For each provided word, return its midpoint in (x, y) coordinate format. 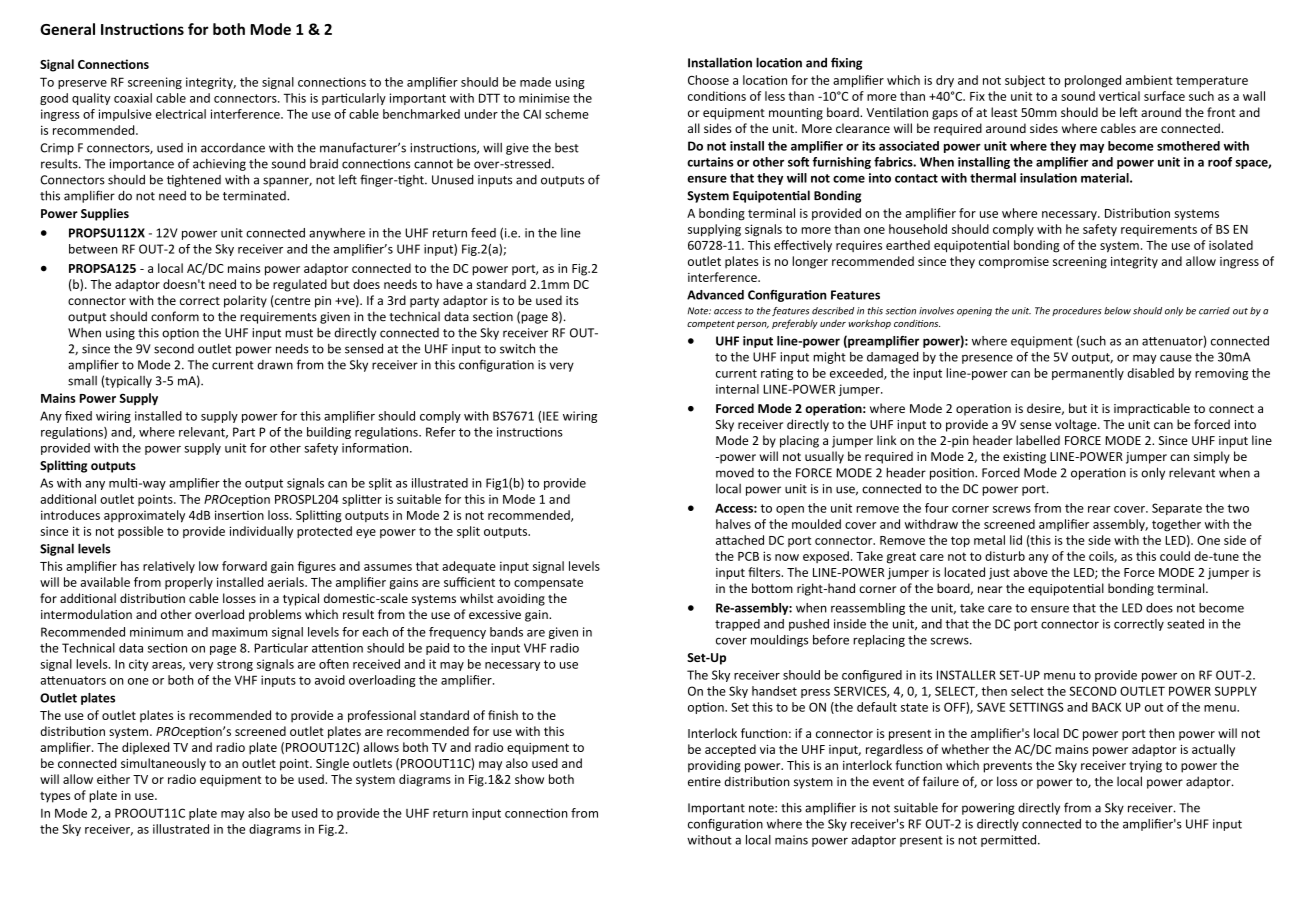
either (113, 779)
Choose (708, 80)
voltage (1077, 425)
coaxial (133, 98)
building (329, 433)
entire (704, 782)
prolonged (1093, 81)
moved (735, 473)
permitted (1010, 841)
